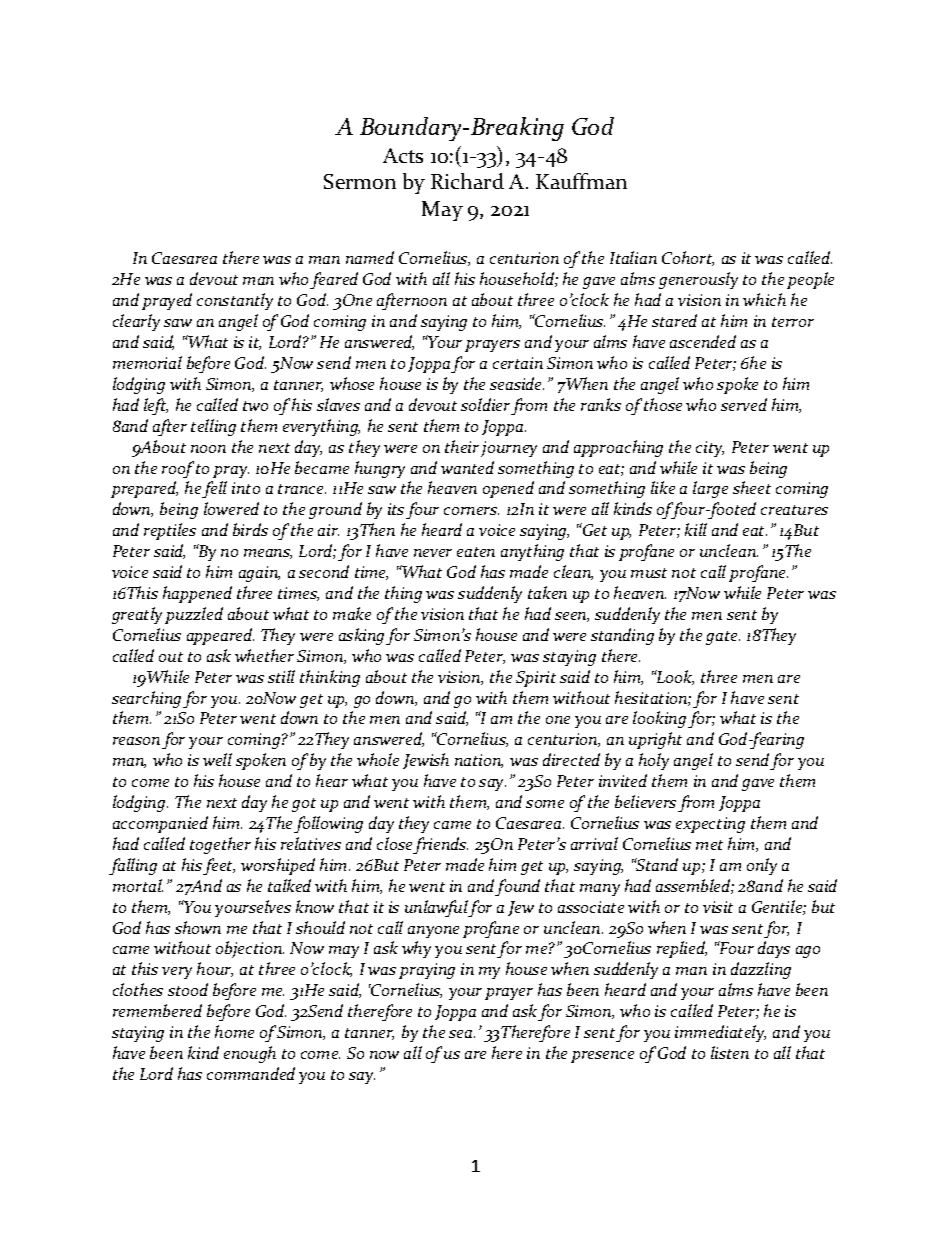 The height and width of the image is (1233, 952). Describe the element at coordinates (194, 615) in the image. I see `puzzled` at that location.
